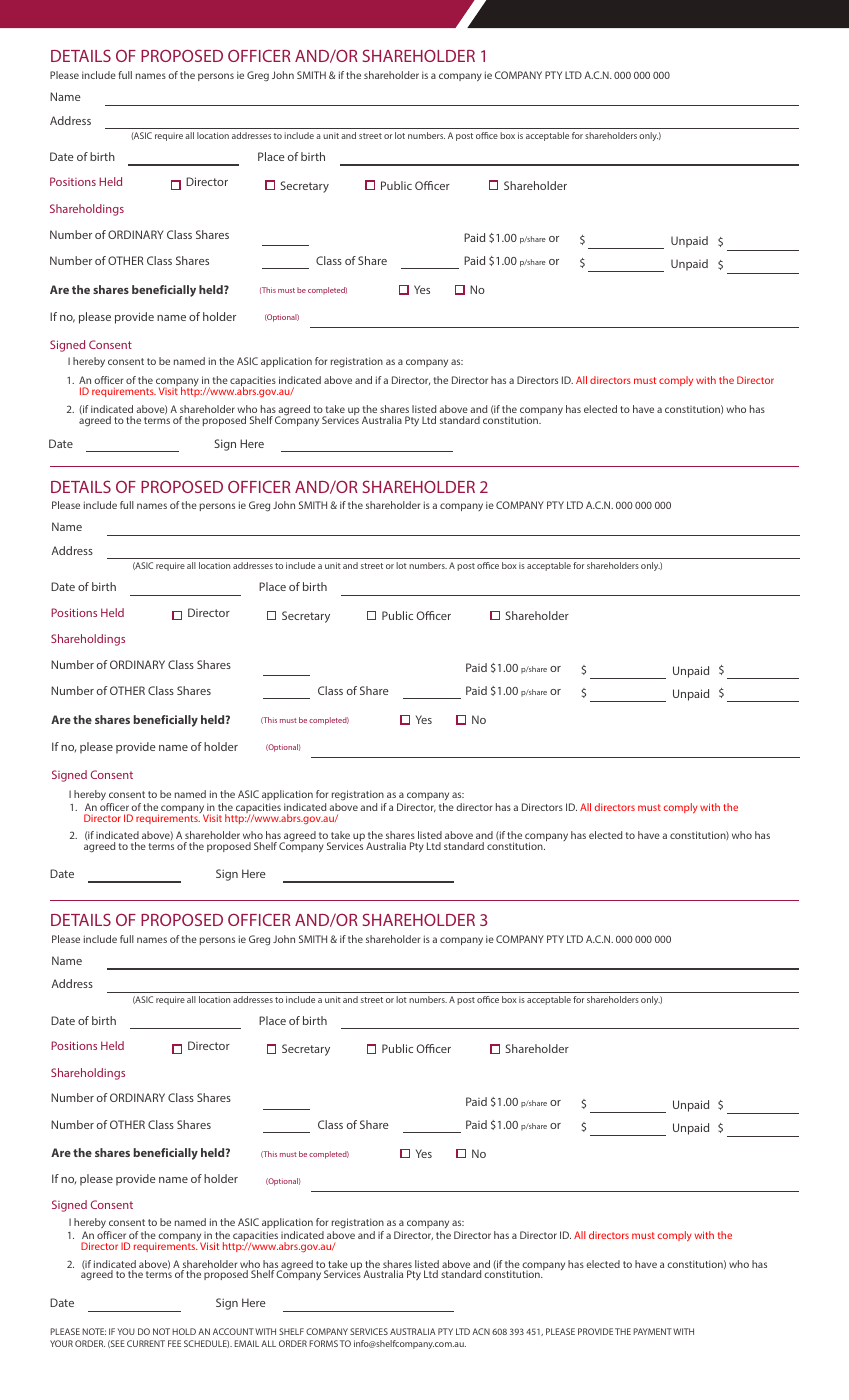 Image resolution: width=849 pixels, height=1400 pixels. I want to click on ACCOUNT, so click(233, 1331).
